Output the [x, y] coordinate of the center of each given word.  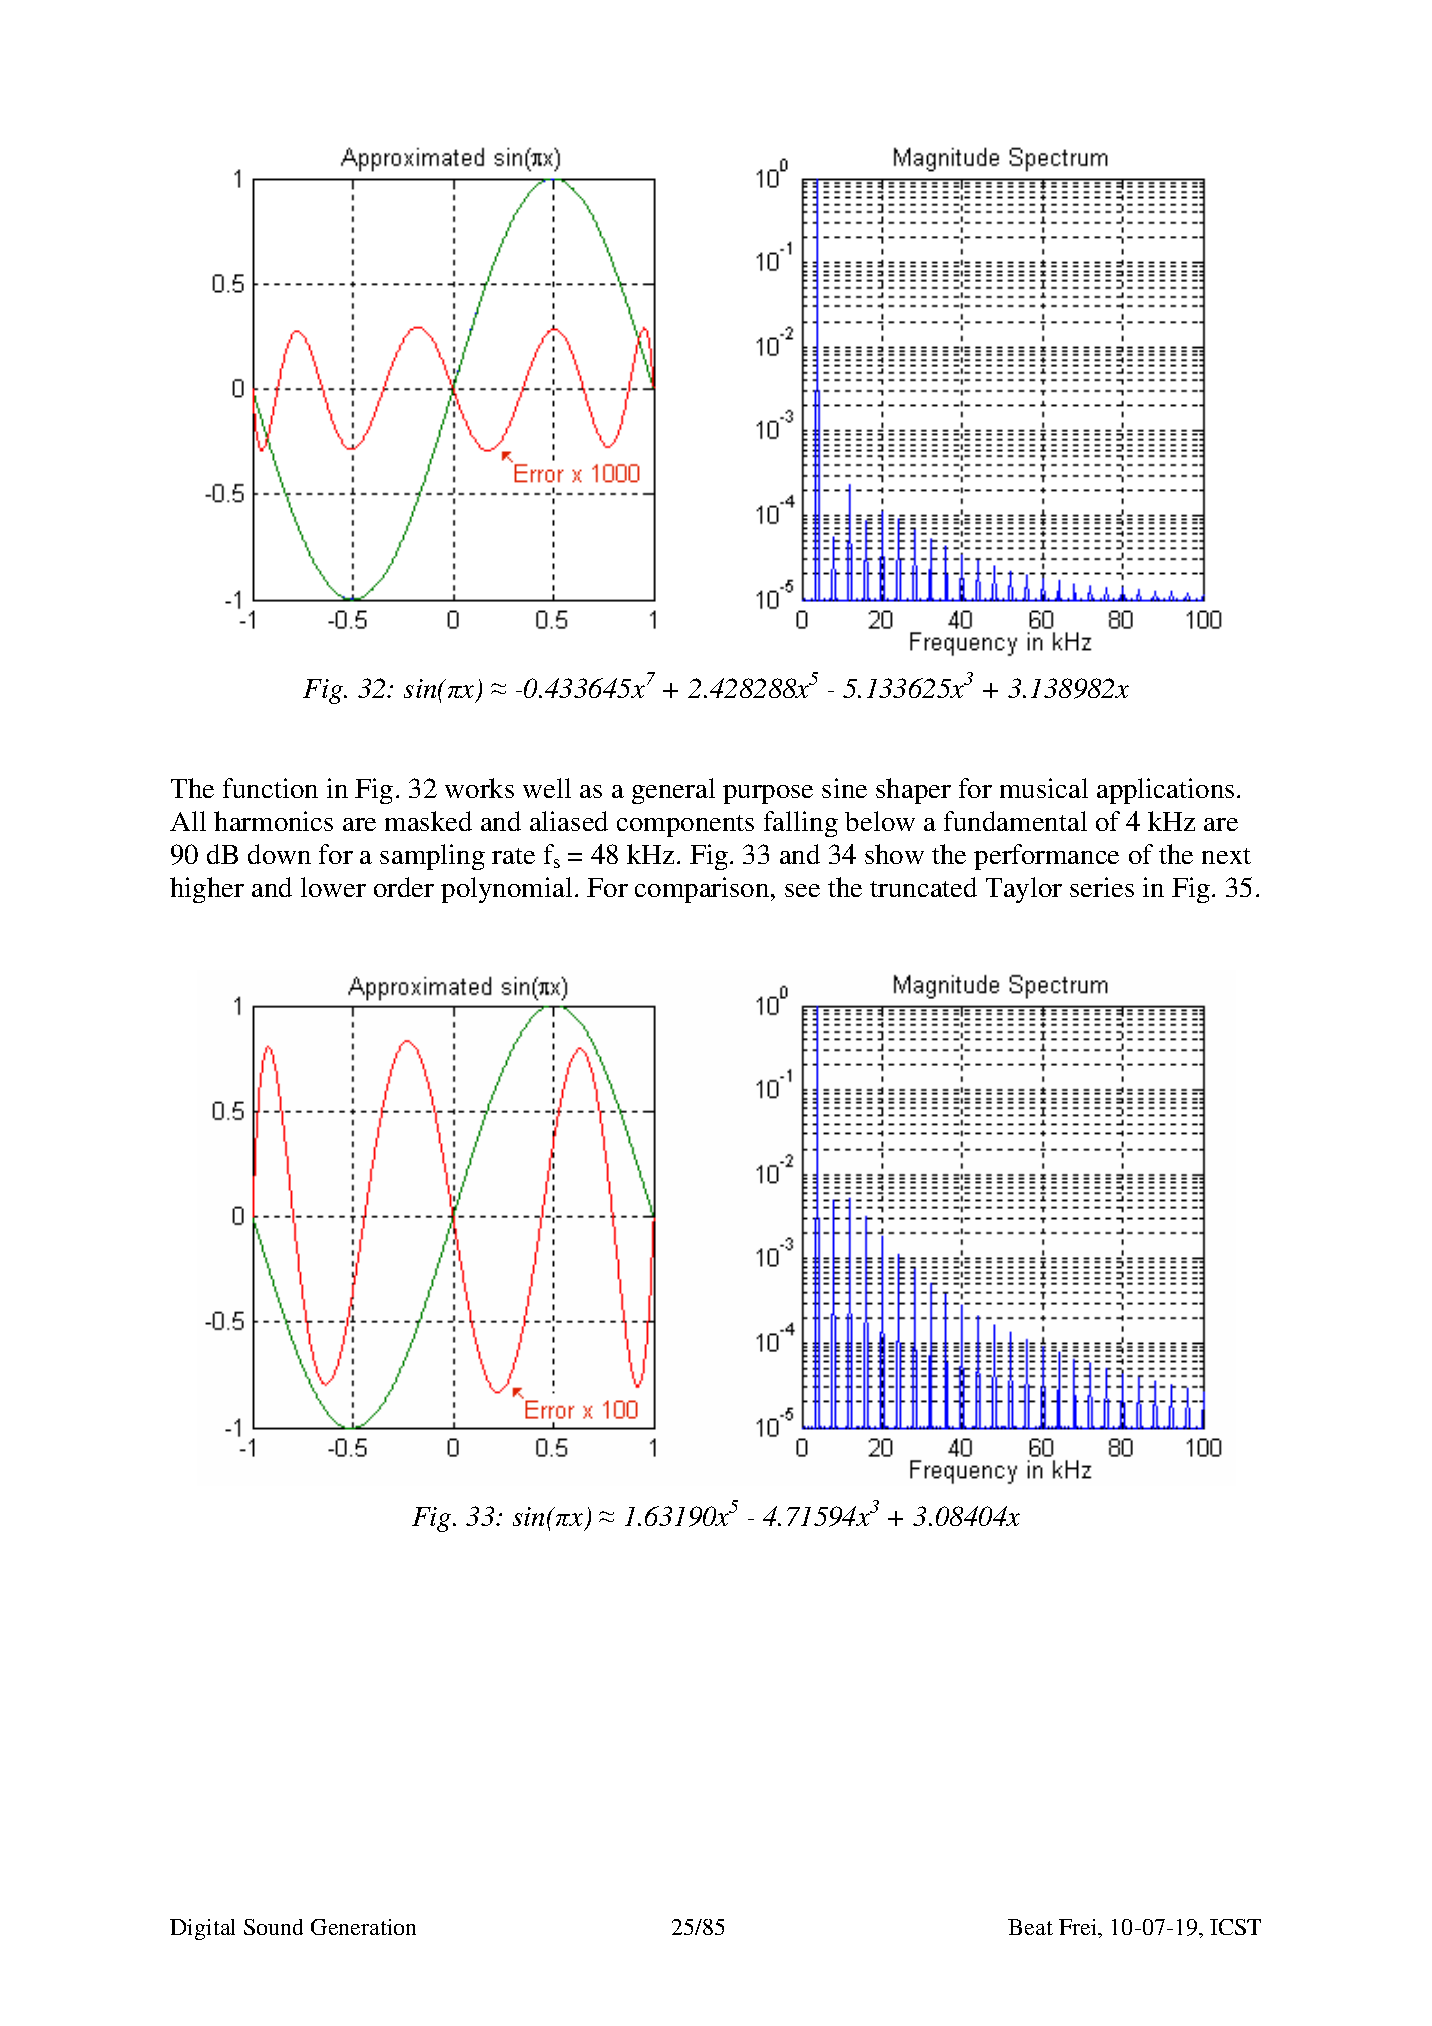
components [685, 826]
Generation [363, 1927]
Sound [273, 1927]
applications [1165, 791]
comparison [703, 890]
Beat [1030, 1927]
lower [333, 887]
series [1102, 887]
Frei [1079, 1928]
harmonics [273, 821]
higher [207, 890]
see [802, 890]
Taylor [1024, 890]
